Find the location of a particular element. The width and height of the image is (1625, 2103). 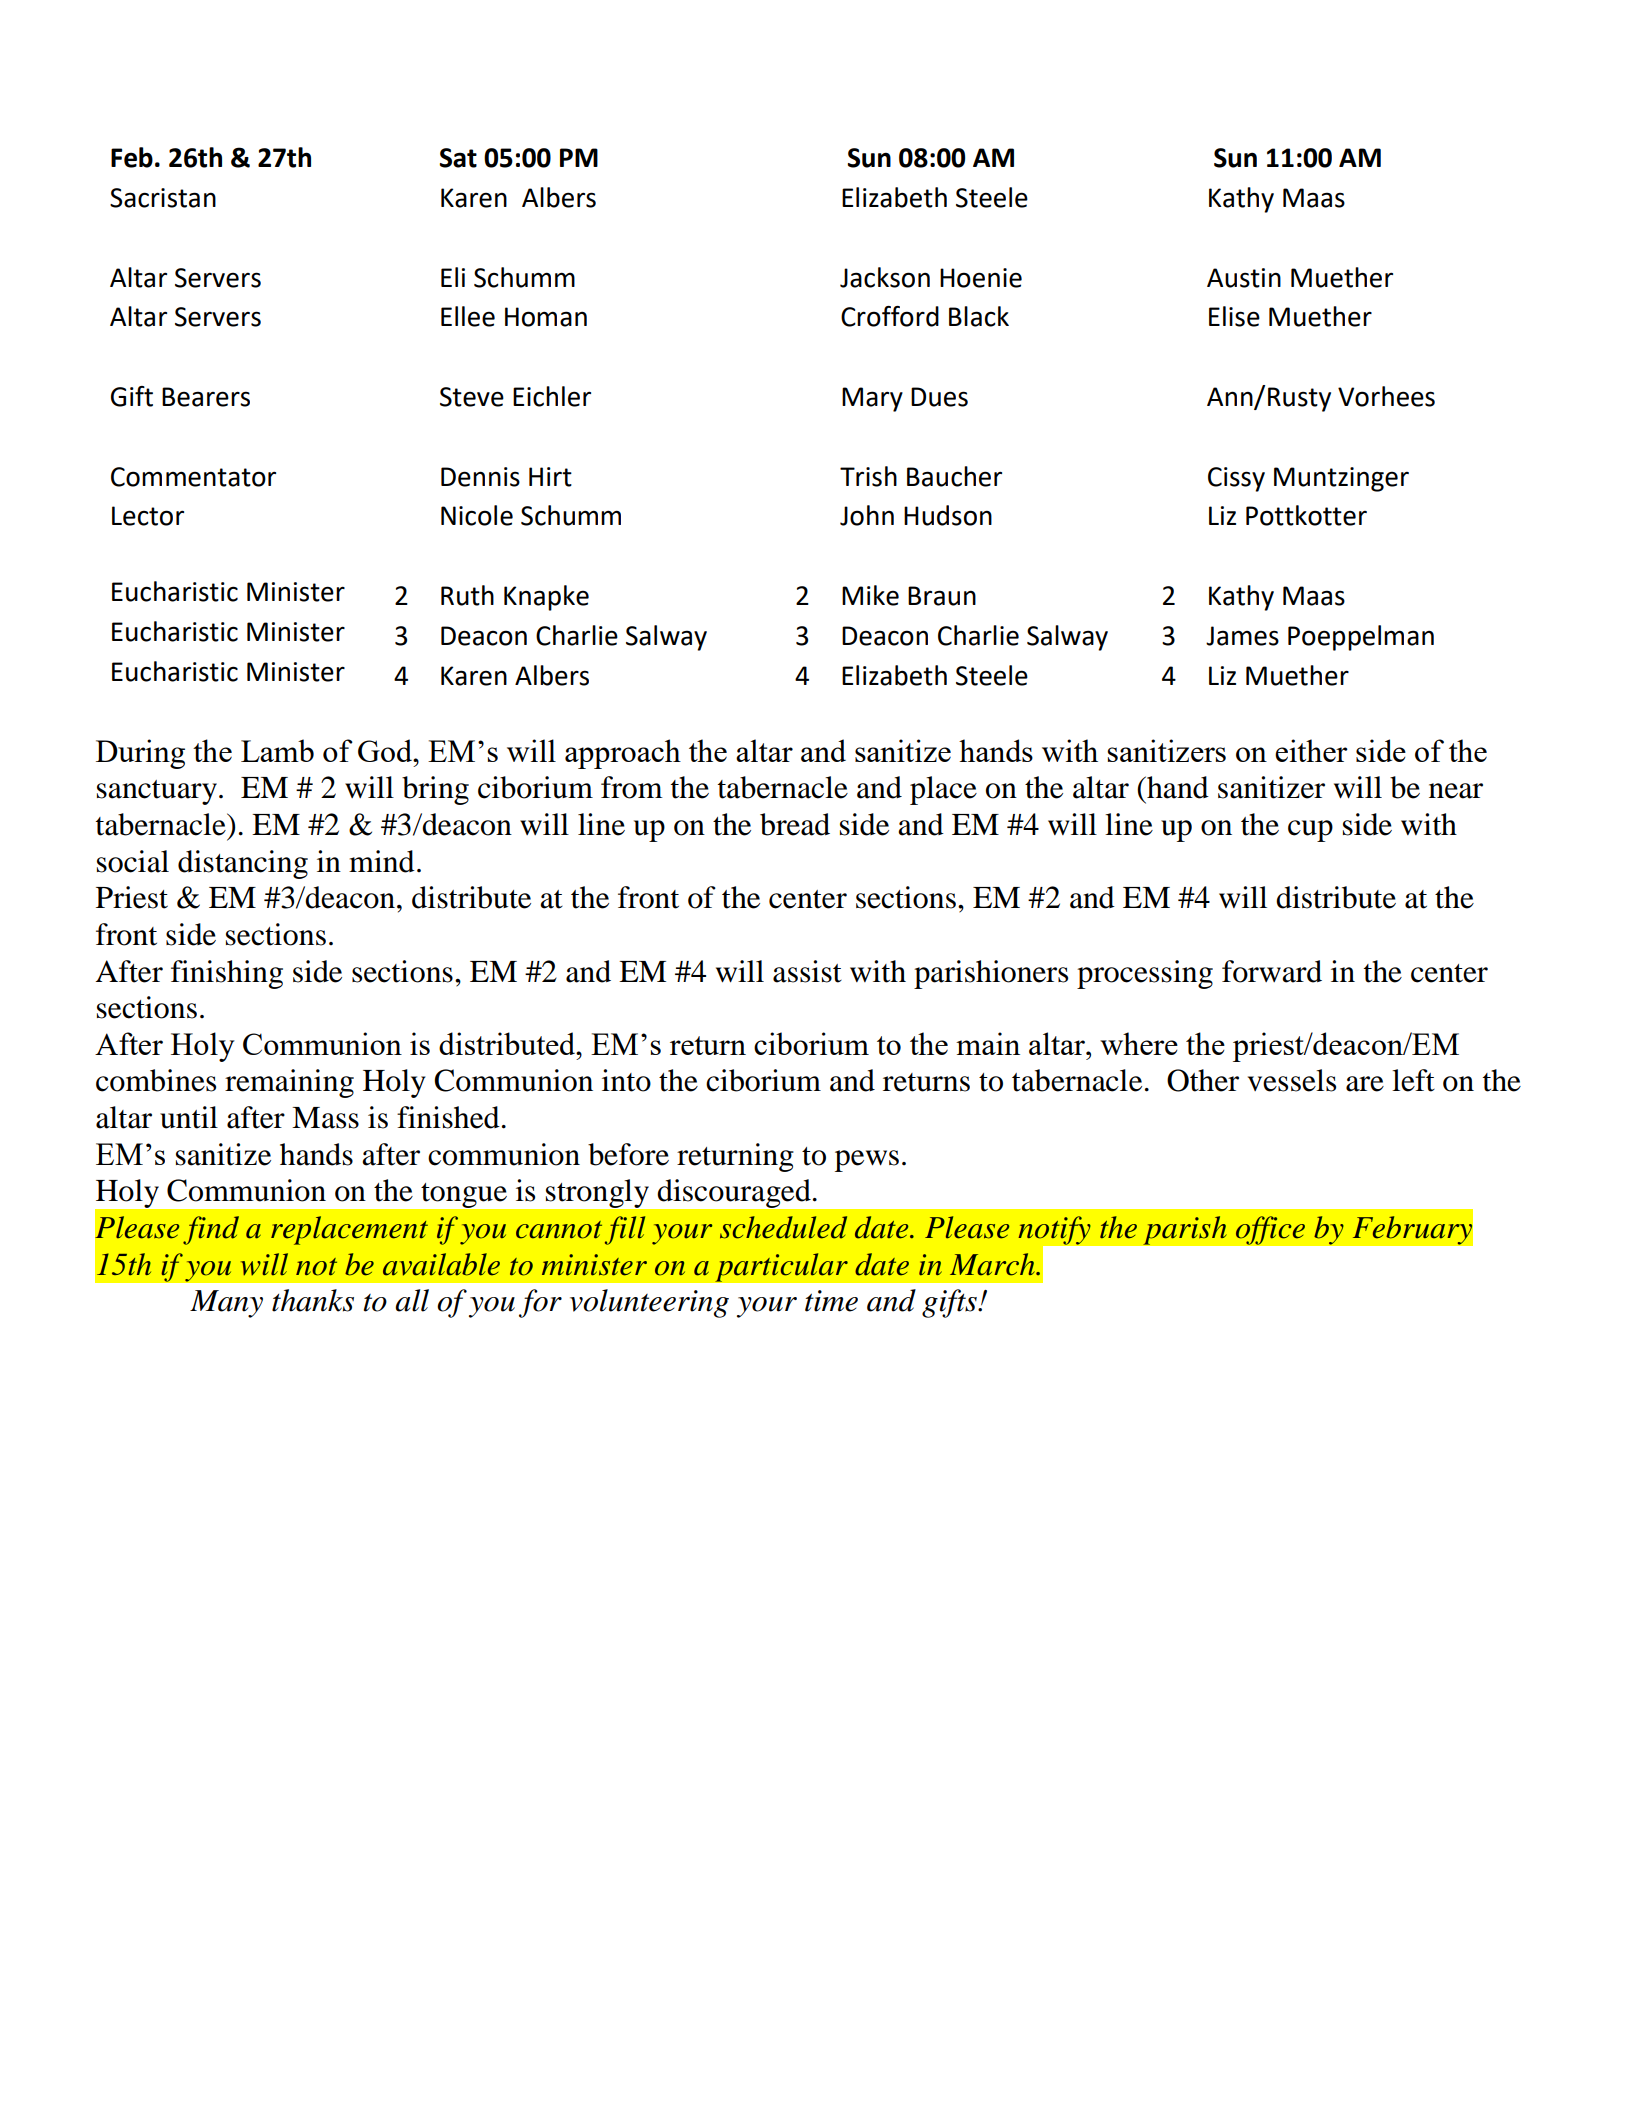

distancing is located at coordinates (243, 864).
